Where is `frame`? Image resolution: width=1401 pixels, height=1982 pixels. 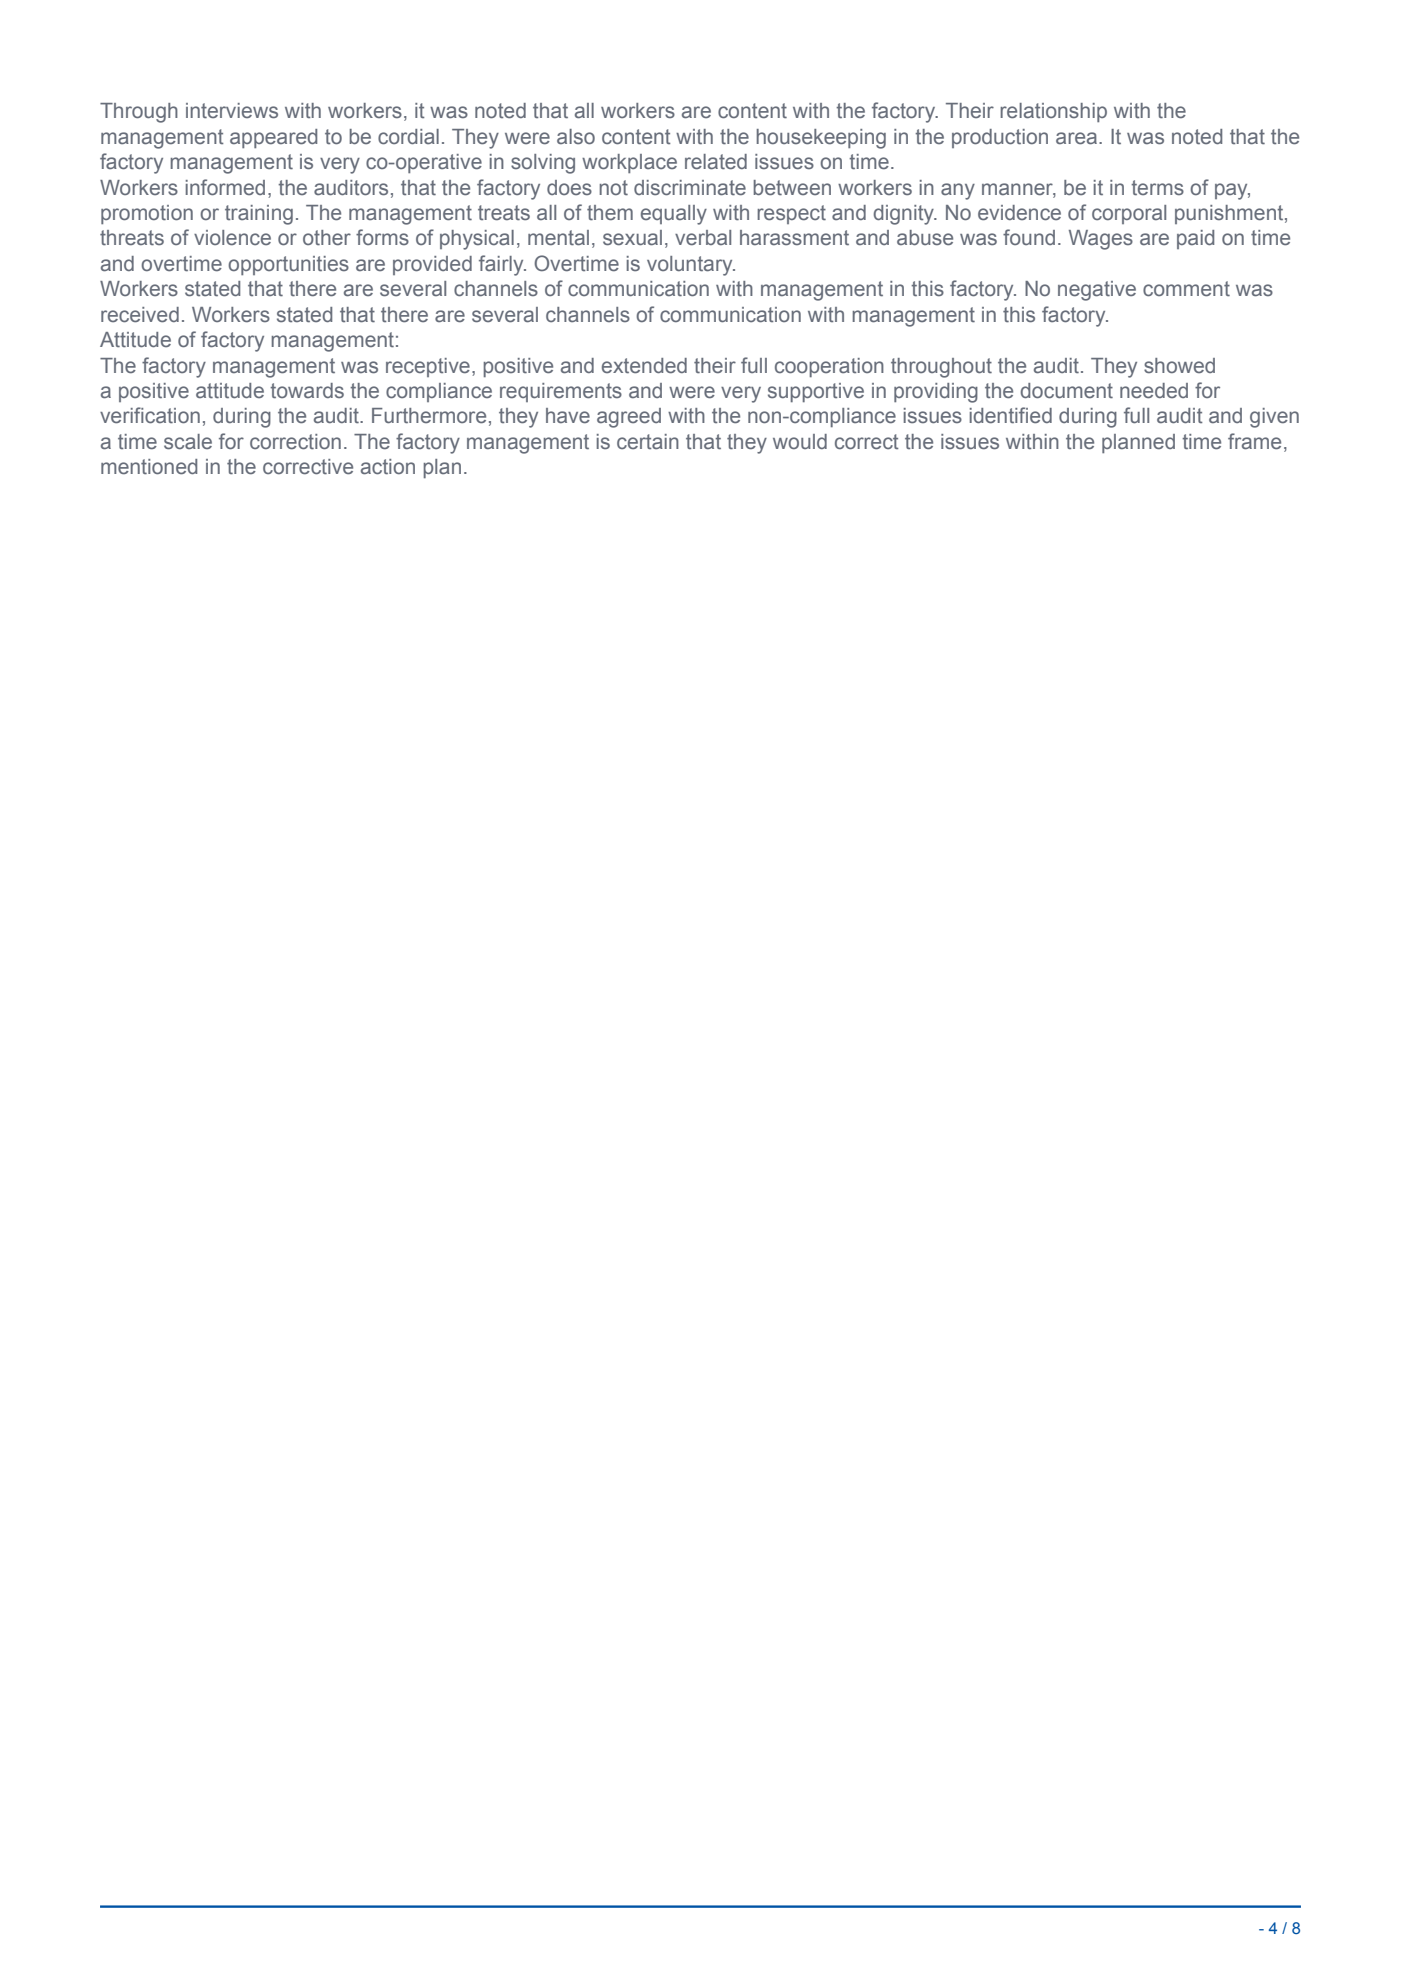 frame is located at coordinates (1254, 441).
